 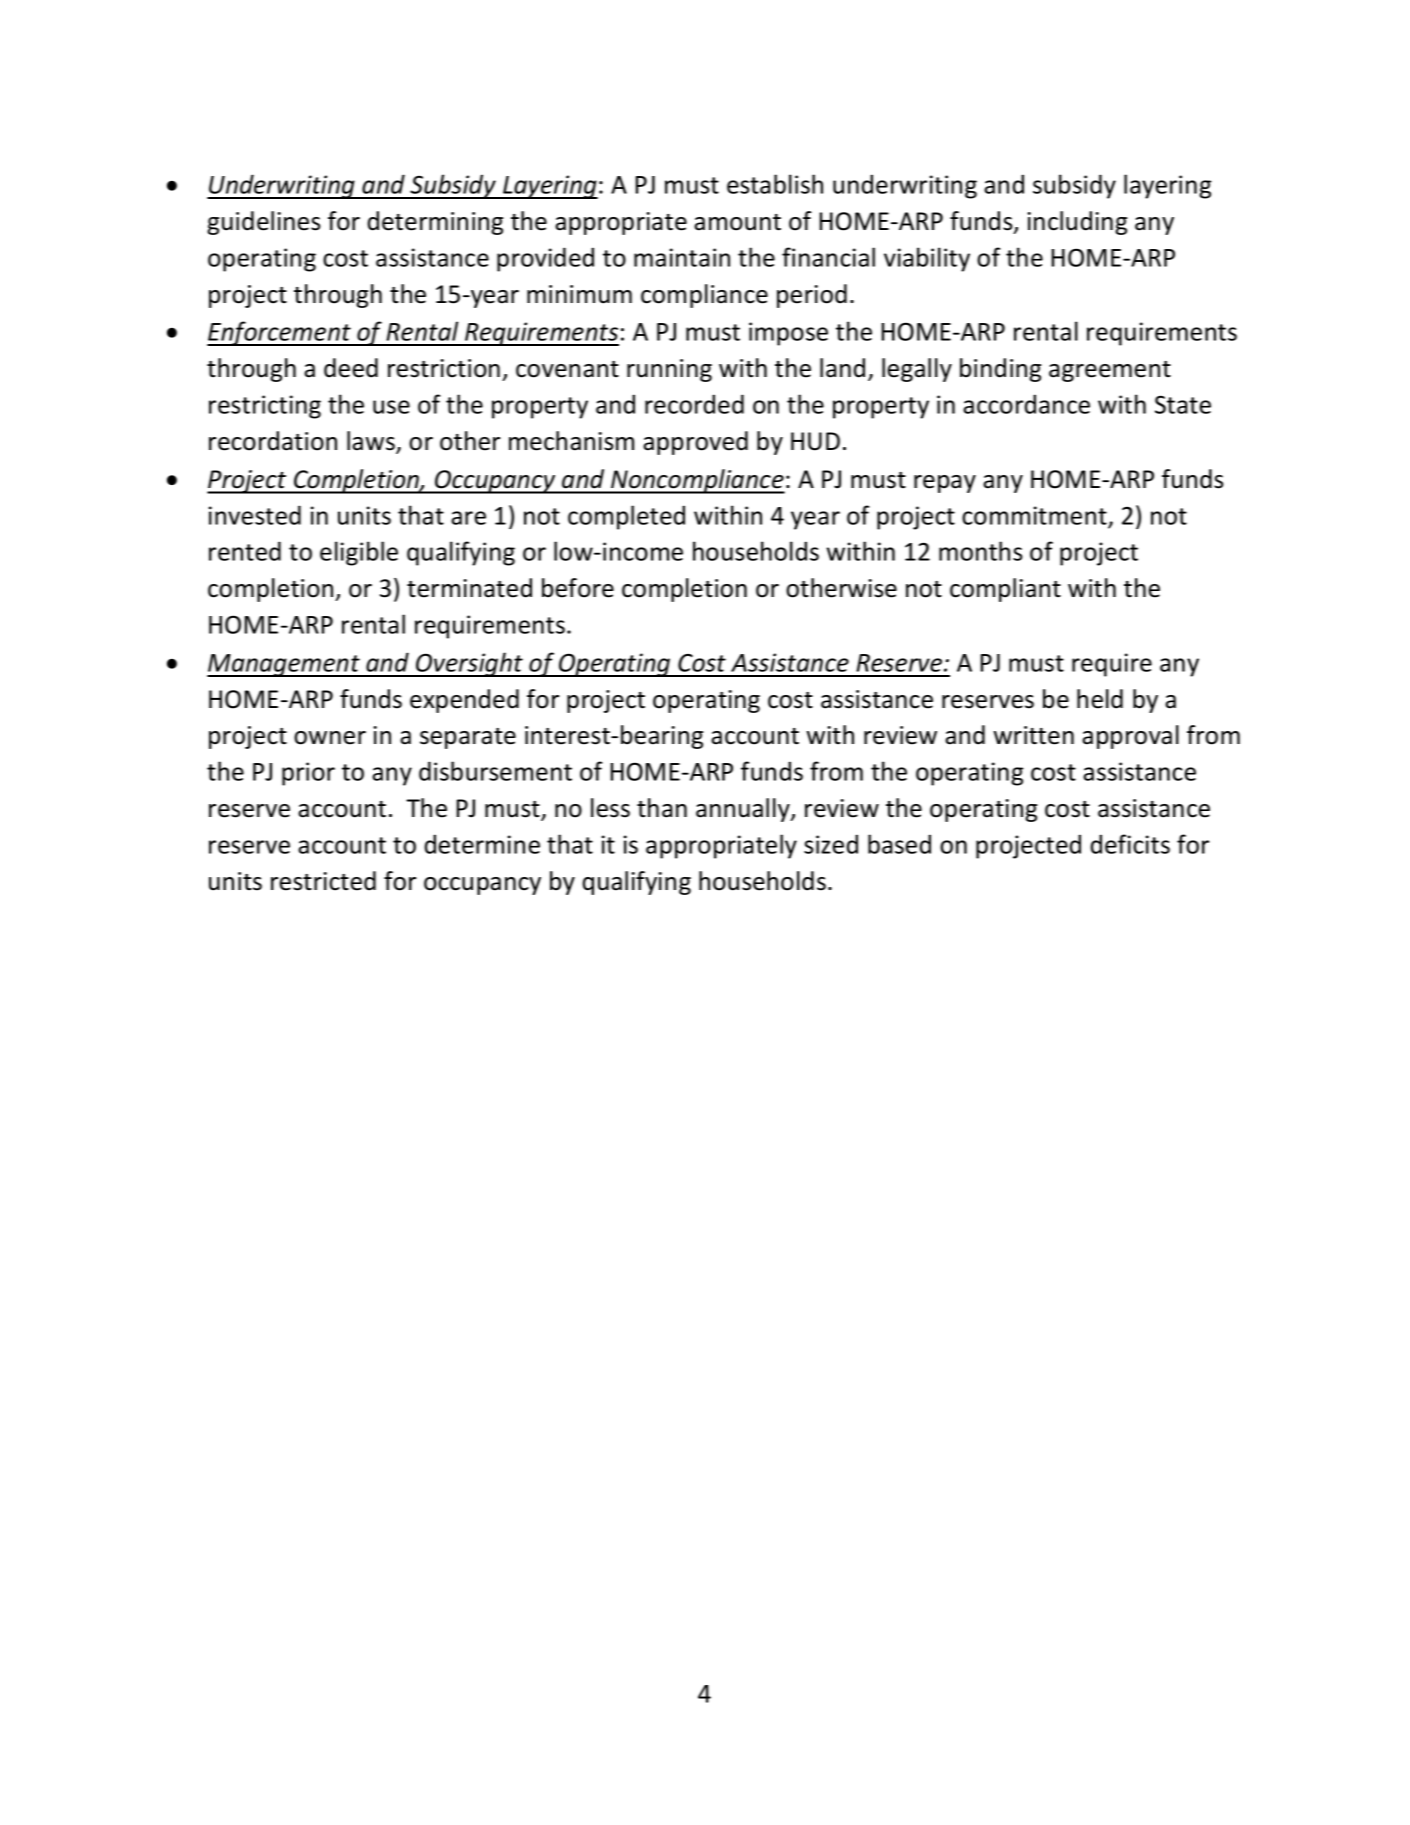 I want to click on terminated, so click(x=469, y=588).
